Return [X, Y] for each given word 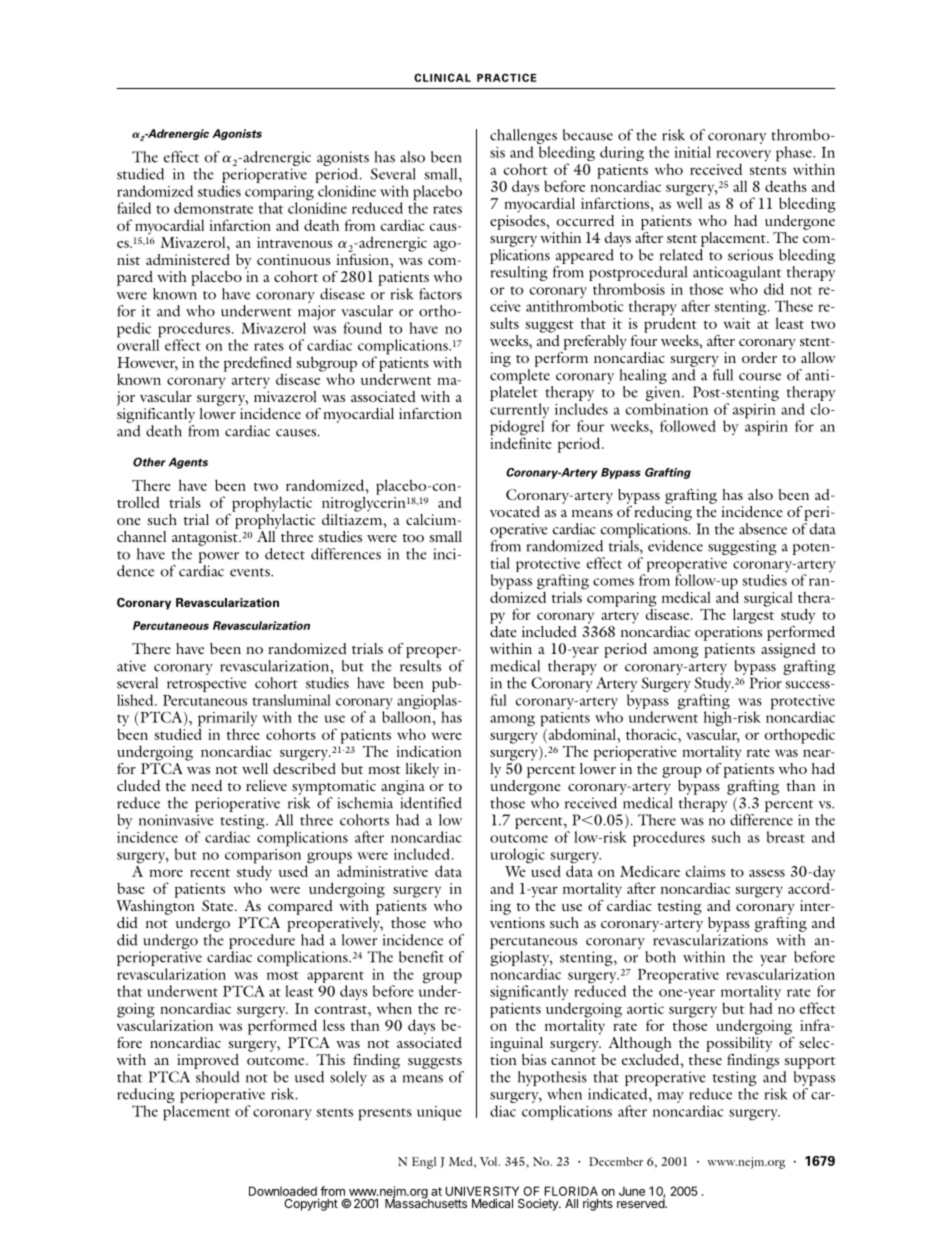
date [503, 630]
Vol [490, 1161]
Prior [765, 683]
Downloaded [283, 1191]
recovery [743, 157]
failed [134, 208]
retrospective [207, 684]
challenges [523, 138]
